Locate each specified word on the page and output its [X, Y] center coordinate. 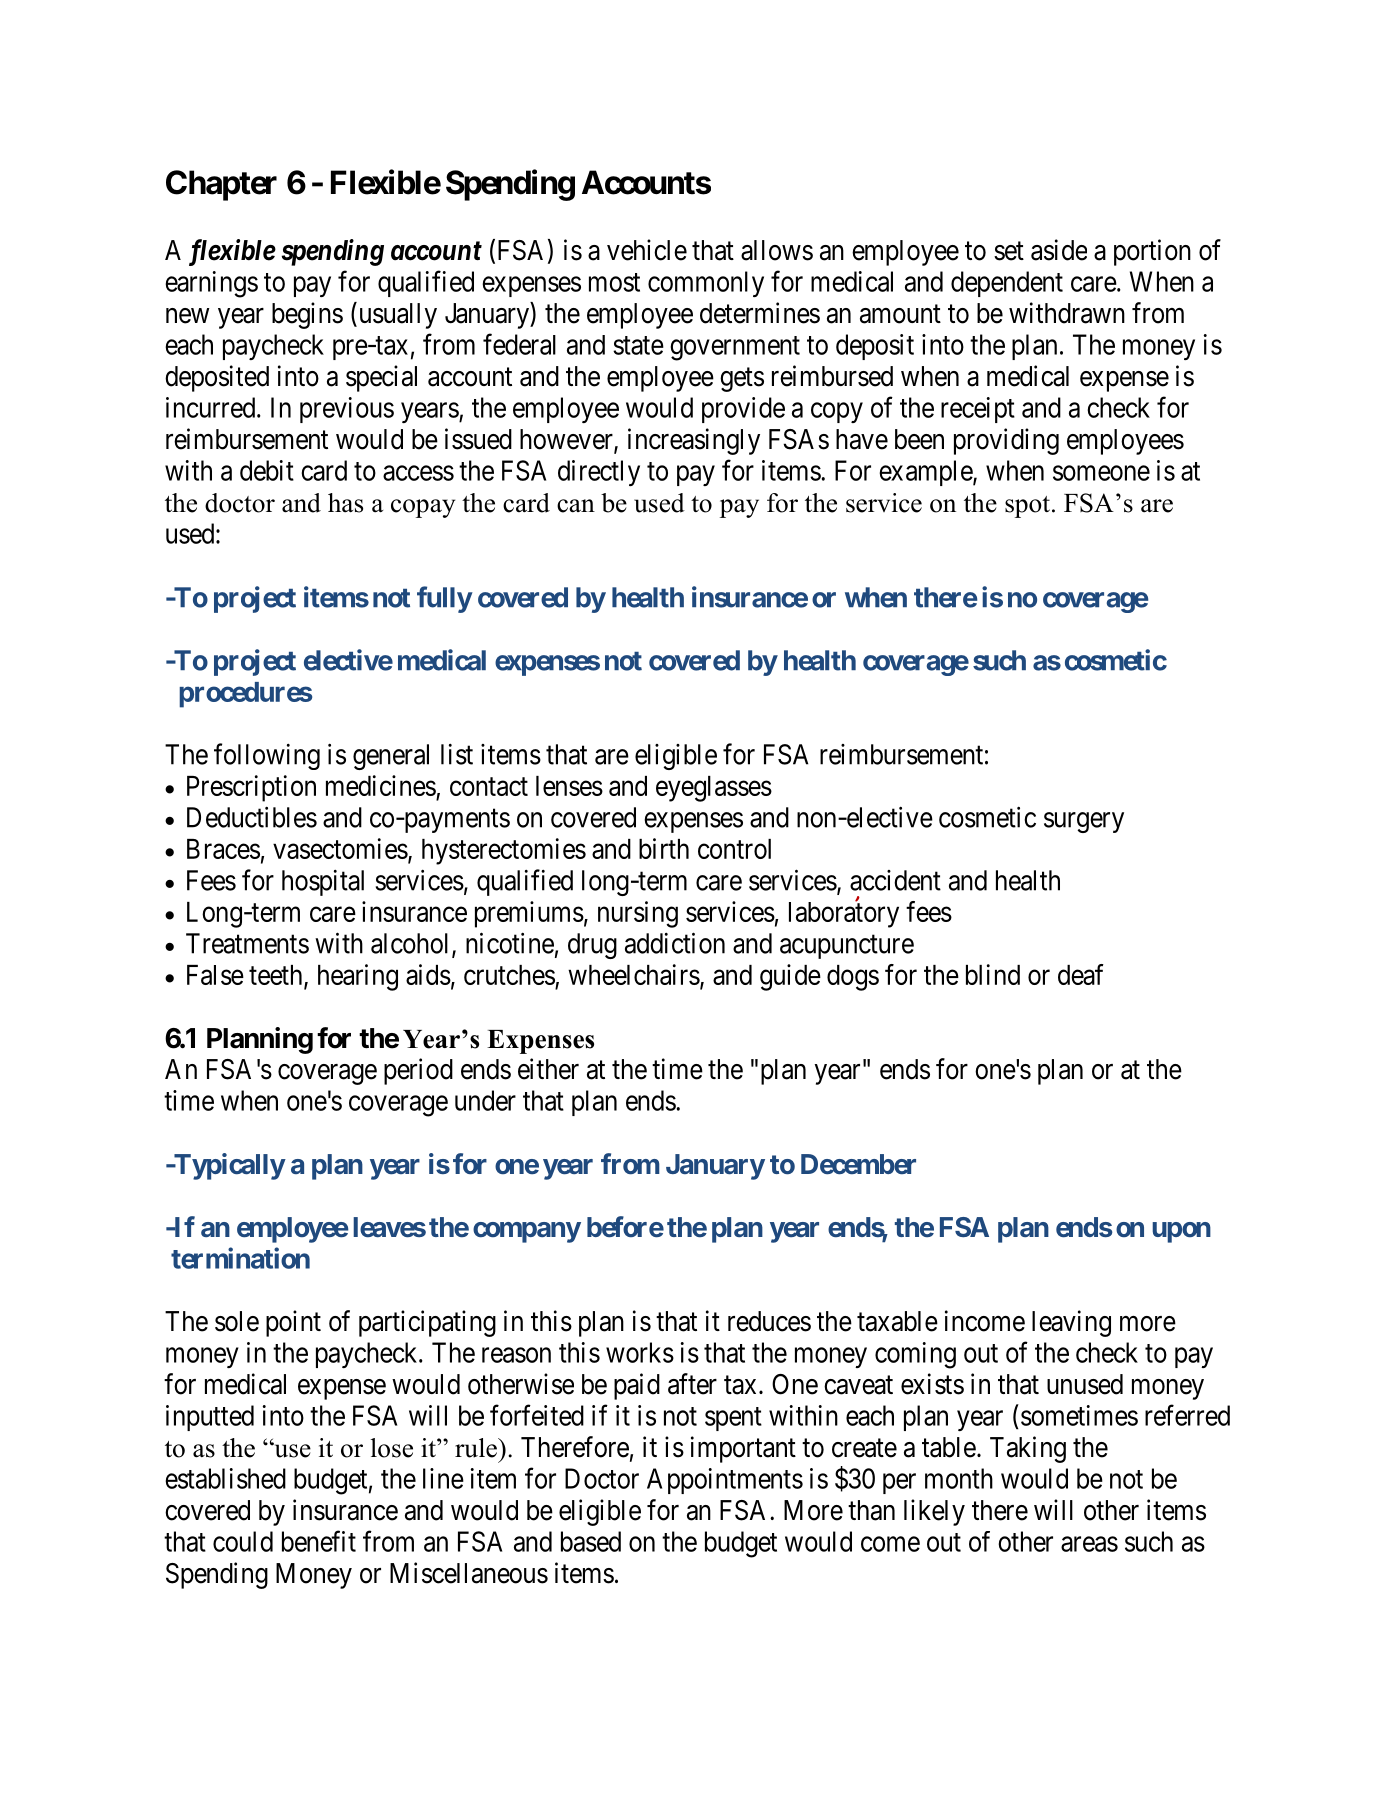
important [743, 1449]
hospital [323, 883]
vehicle [647, 250]
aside [1059, 250]
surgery [1084, 822]
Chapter [221, 185]
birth [664, 848]
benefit [319, 1541]
